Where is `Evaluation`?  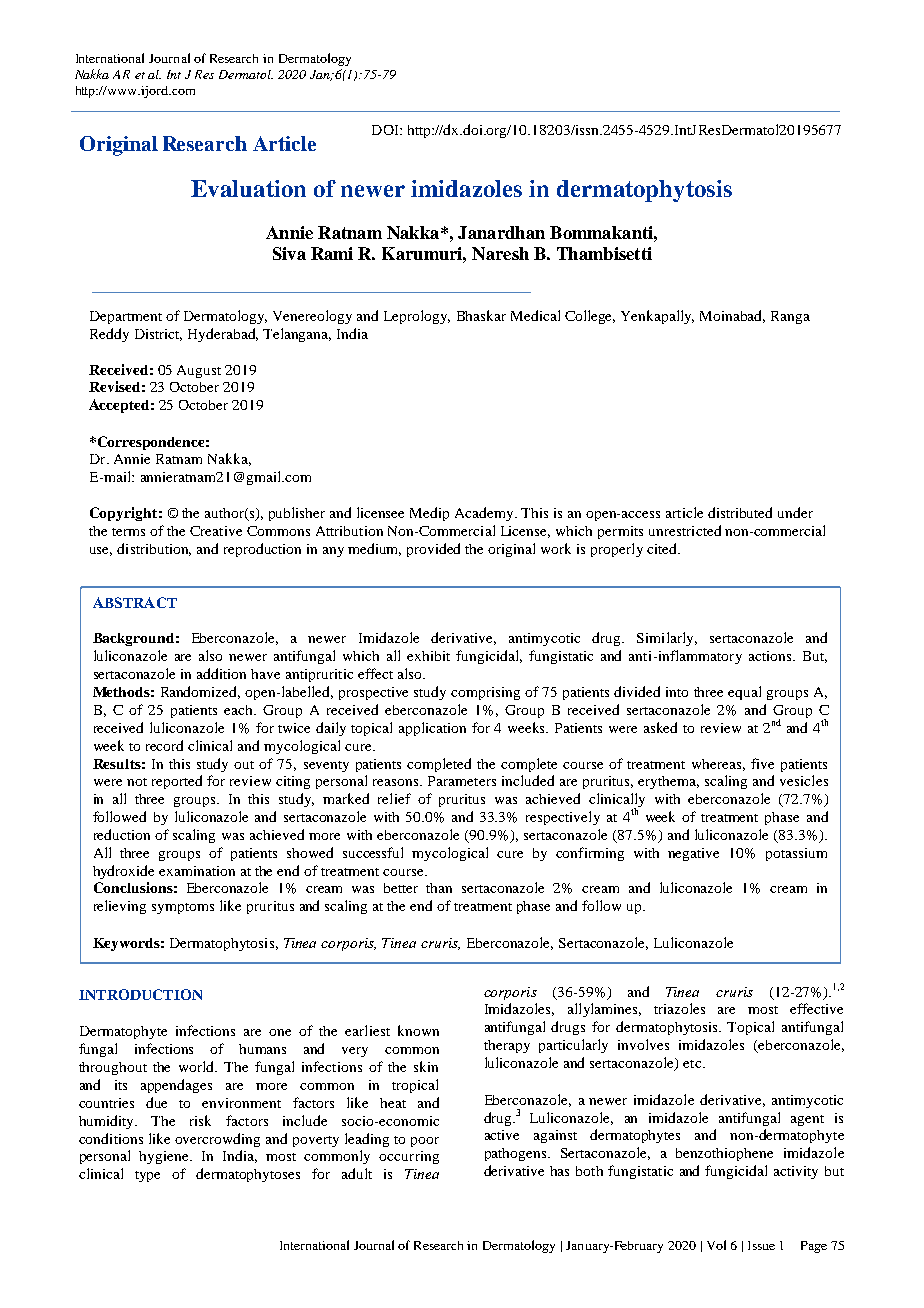 Evaluation is located at coordinates (248, 188).
